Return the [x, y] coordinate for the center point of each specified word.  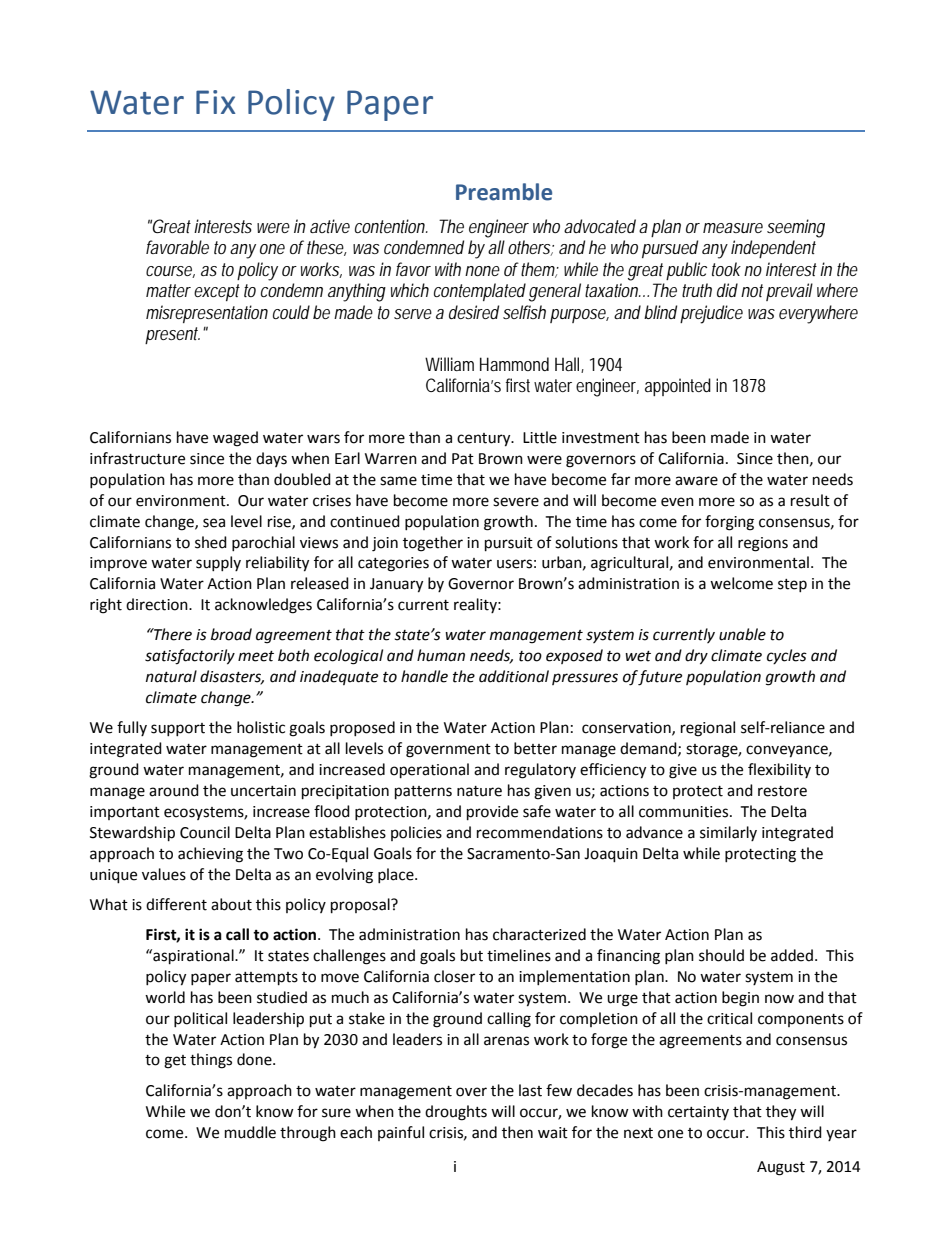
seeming [796, 228]
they [781, 1113]
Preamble [504, 192]
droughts [456, 1113]
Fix [216, 102]
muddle [250, 1132]
